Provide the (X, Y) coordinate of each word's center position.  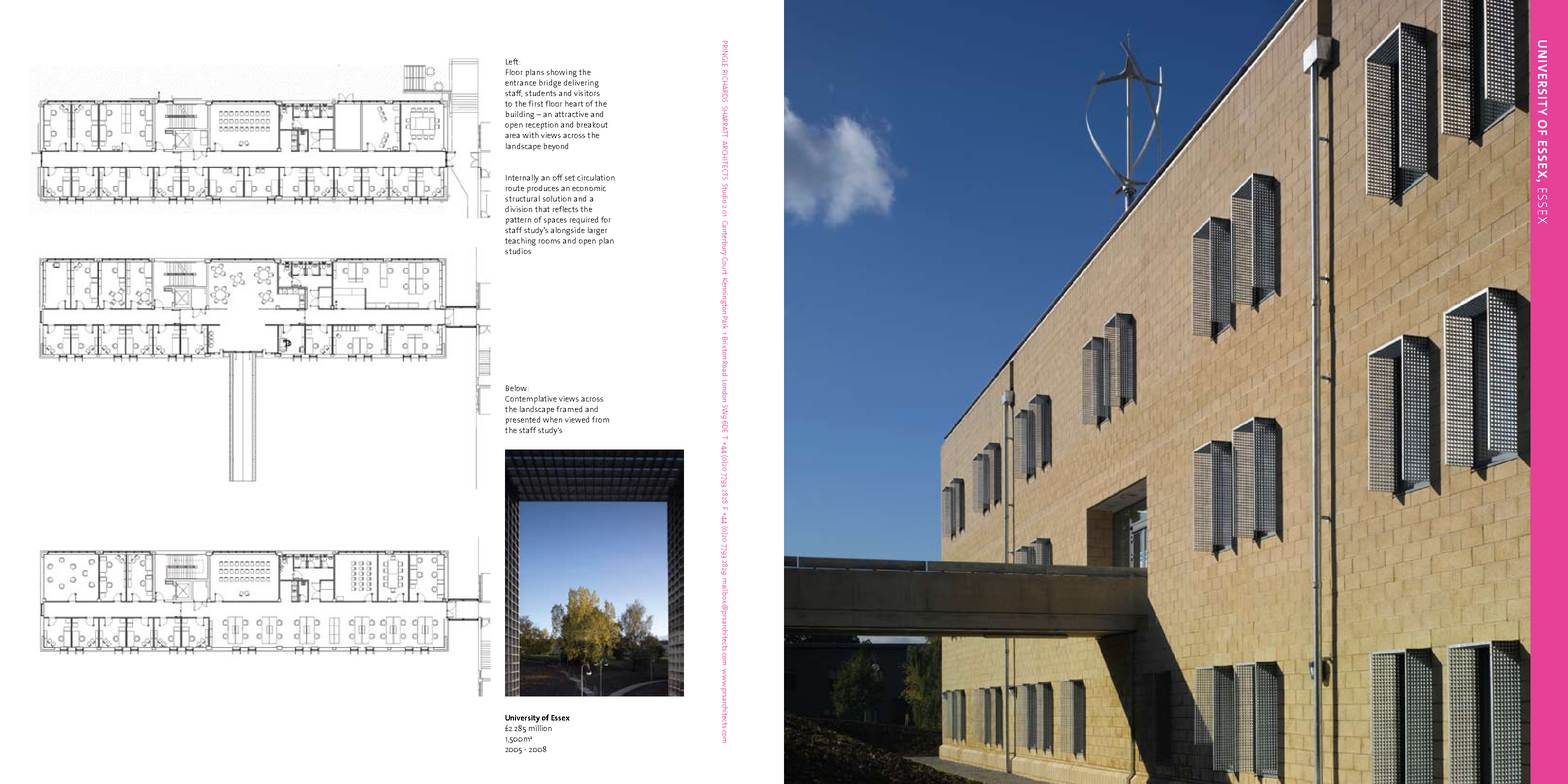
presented (523, 420)
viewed (577, 419)
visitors (587, 93)
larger (597, 232)
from (600, 419)
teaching (520, 241)
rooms (549, 241)
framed (569, 409)
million (540, 728)
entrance (520, 83)
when (552, 419)
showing (562, 74)
